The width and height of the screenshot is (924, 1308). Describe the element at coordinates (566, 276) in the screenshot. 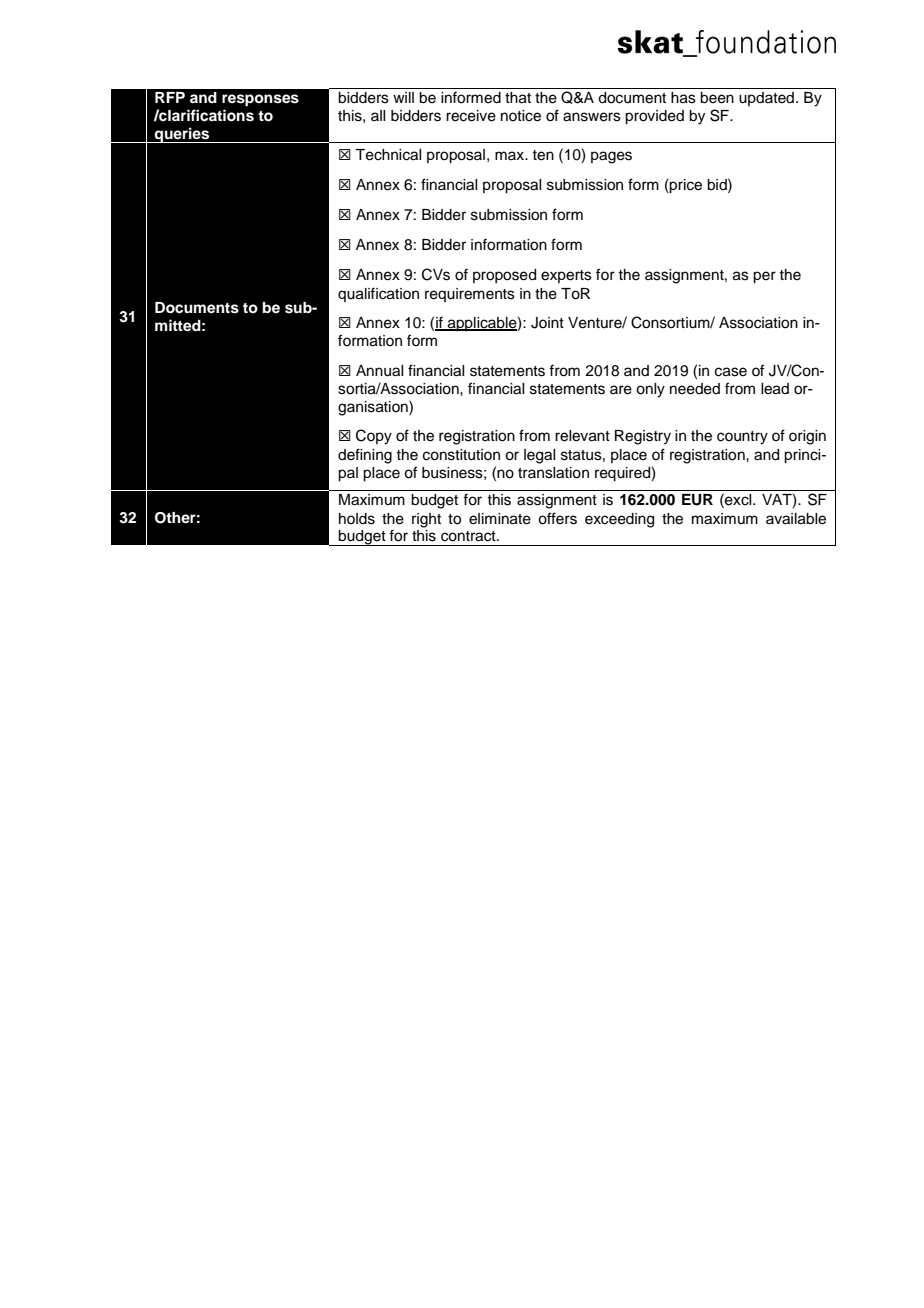

I see `experts` at that location.
